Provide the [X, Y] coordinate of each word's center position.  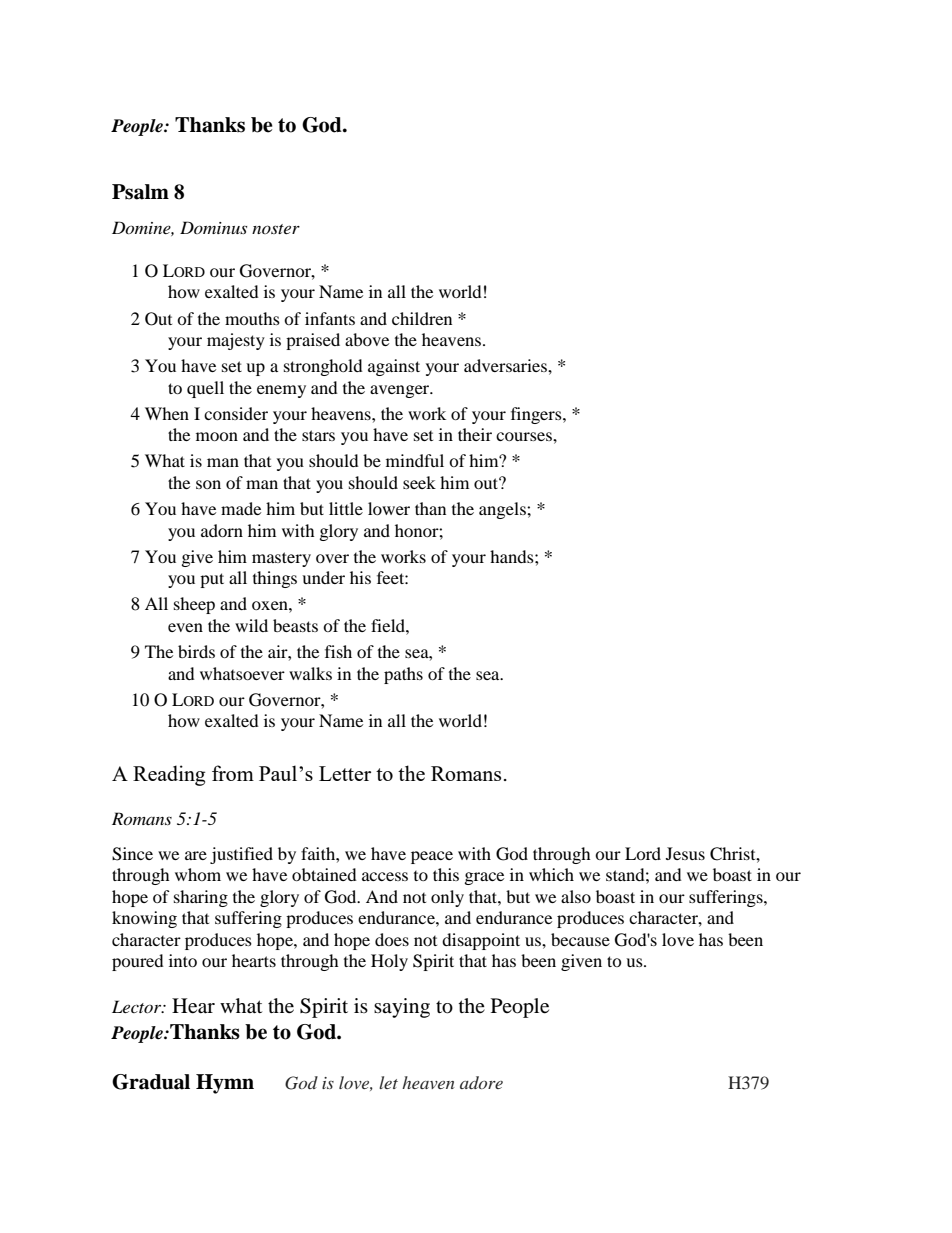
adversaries [506, 365]
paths [403, 675]
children [422, 318]
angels [503, 510]
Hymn [225, 1084]
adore [481, 1082]
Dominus [213, 227]
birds [196, 651]
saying [402, 1008]
